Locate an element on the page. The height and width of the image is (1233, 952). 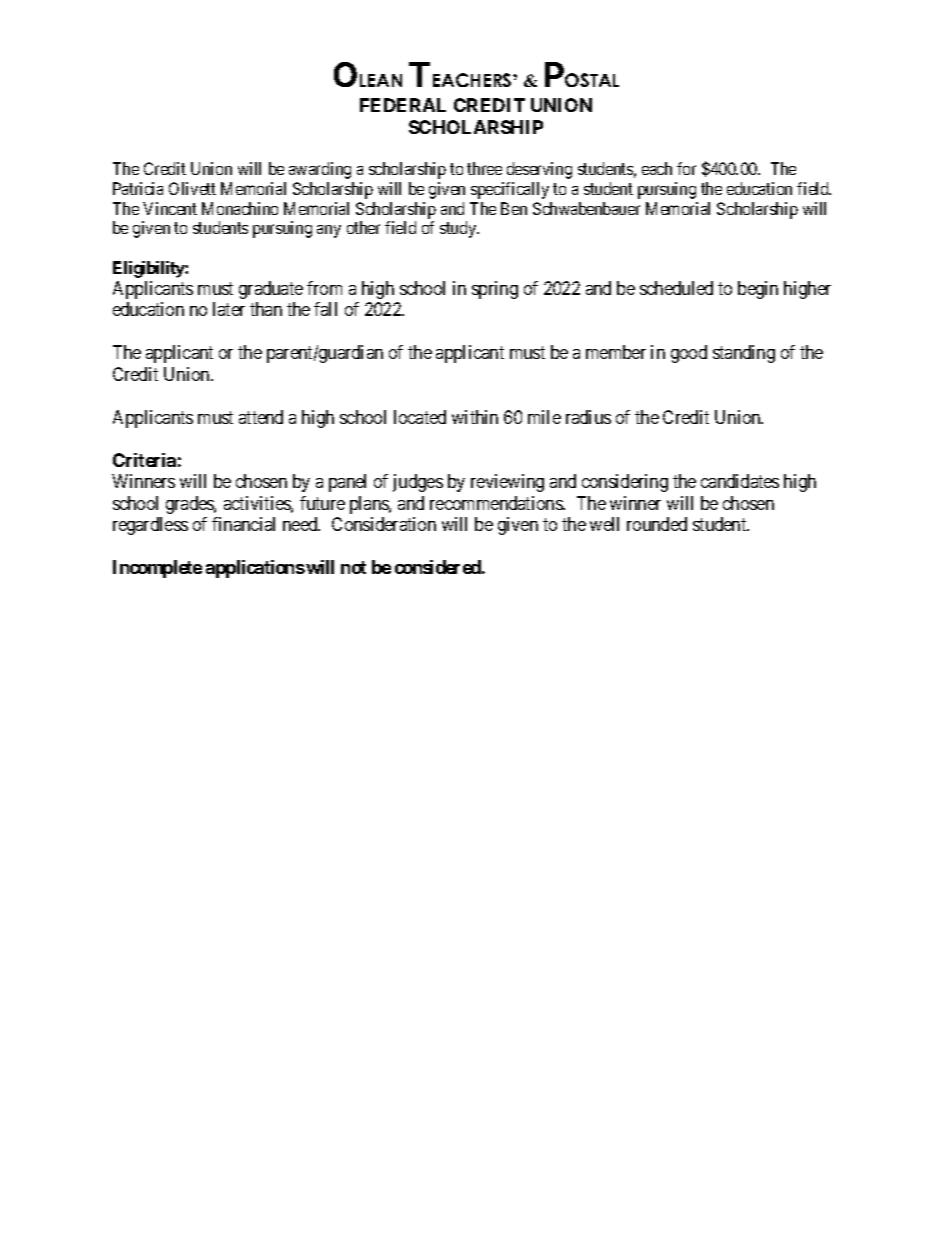
FEDERAL is located at coordinates (403, 105).
